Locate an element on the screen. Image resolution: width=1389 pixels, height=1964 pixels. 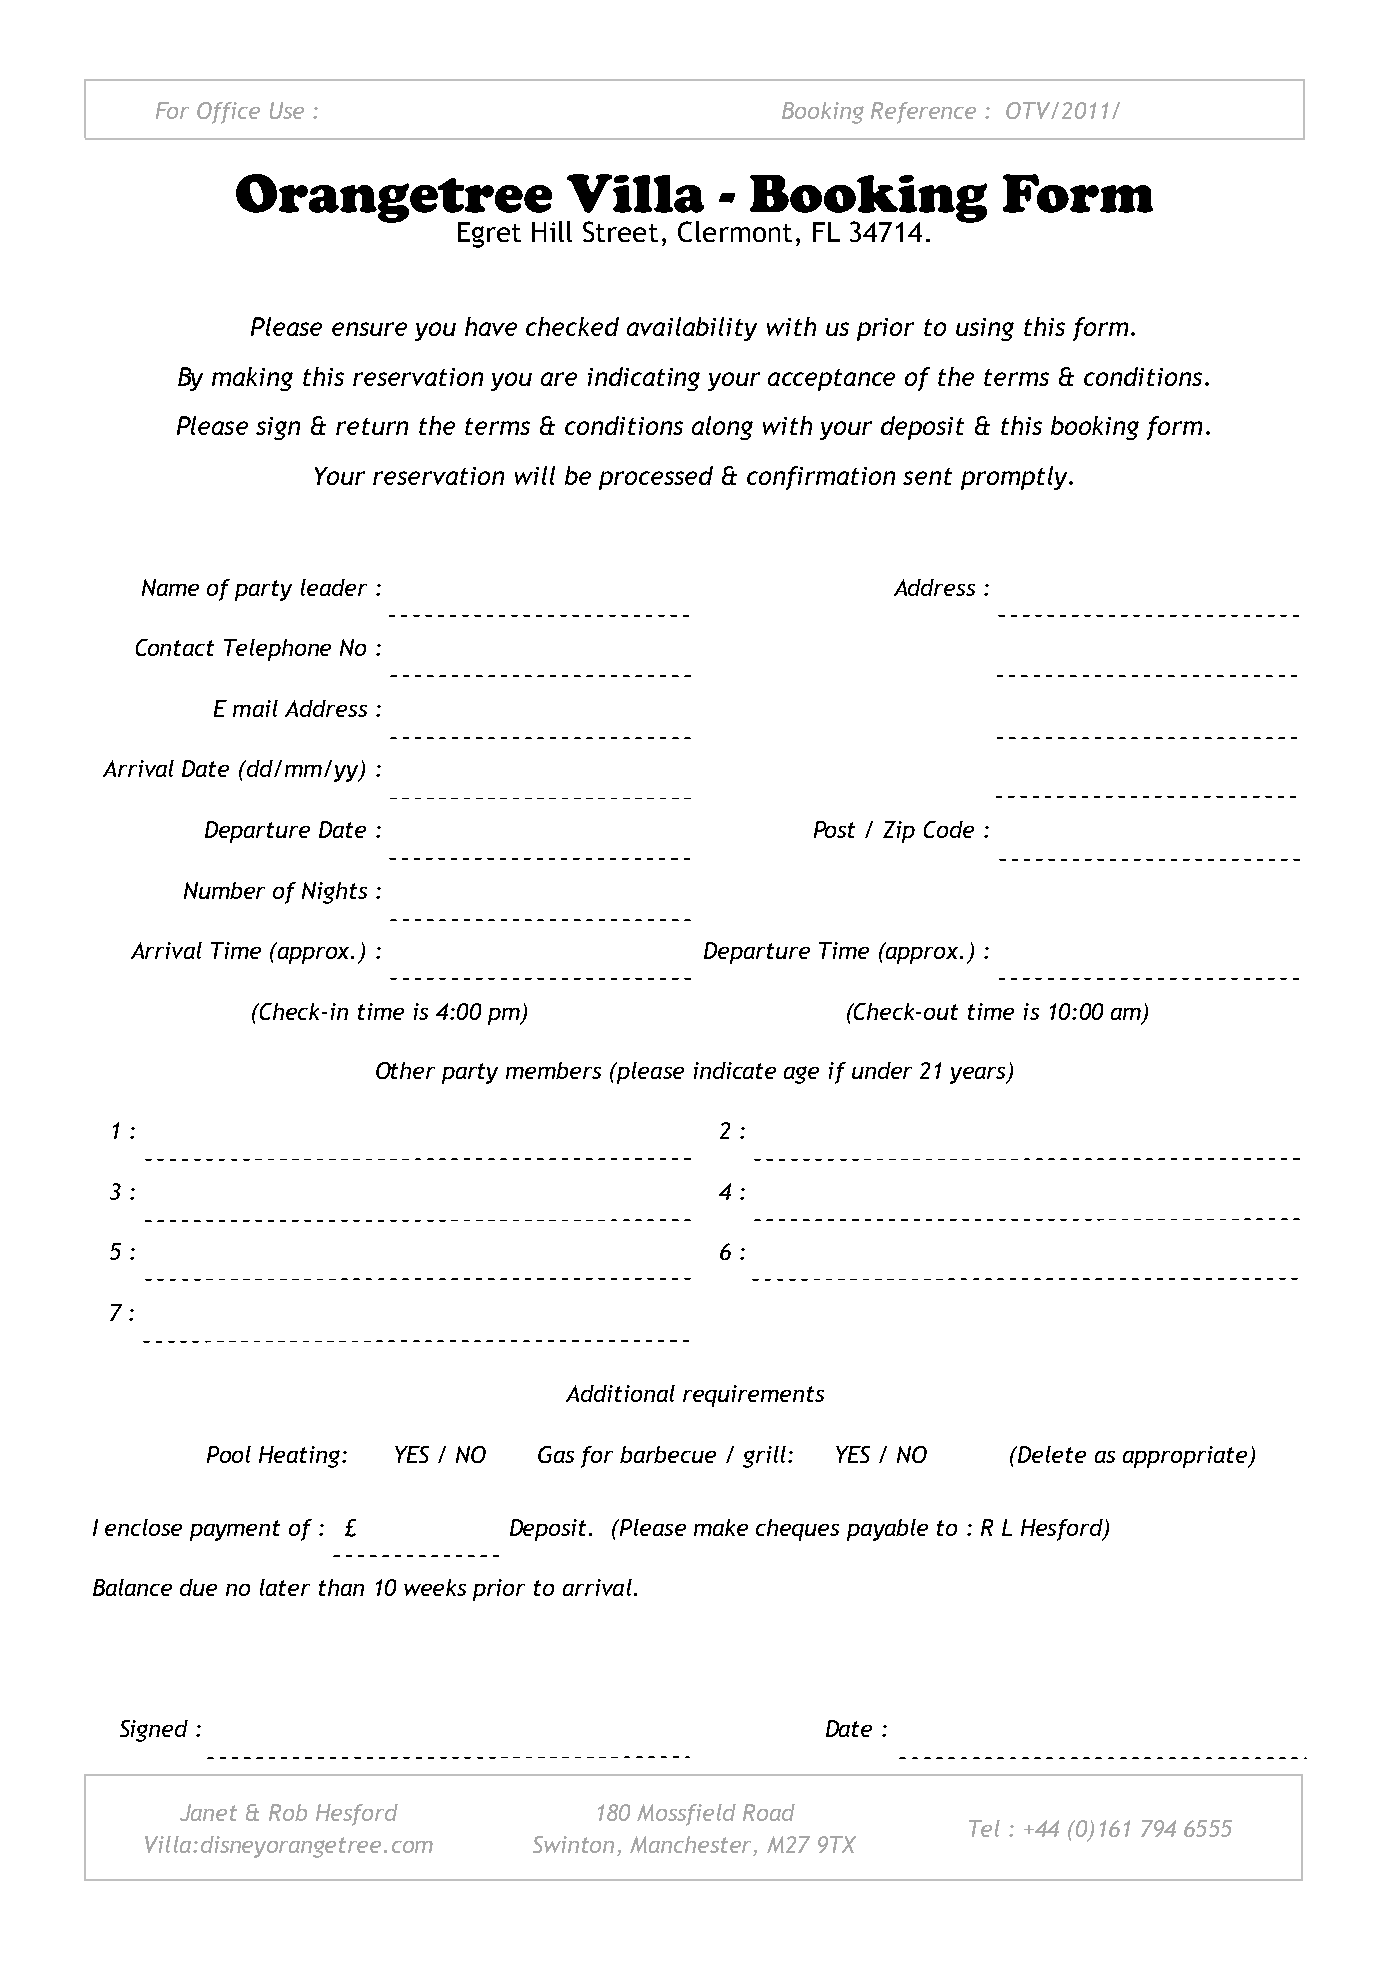
Rob is located at coordinates (288, 1812).
